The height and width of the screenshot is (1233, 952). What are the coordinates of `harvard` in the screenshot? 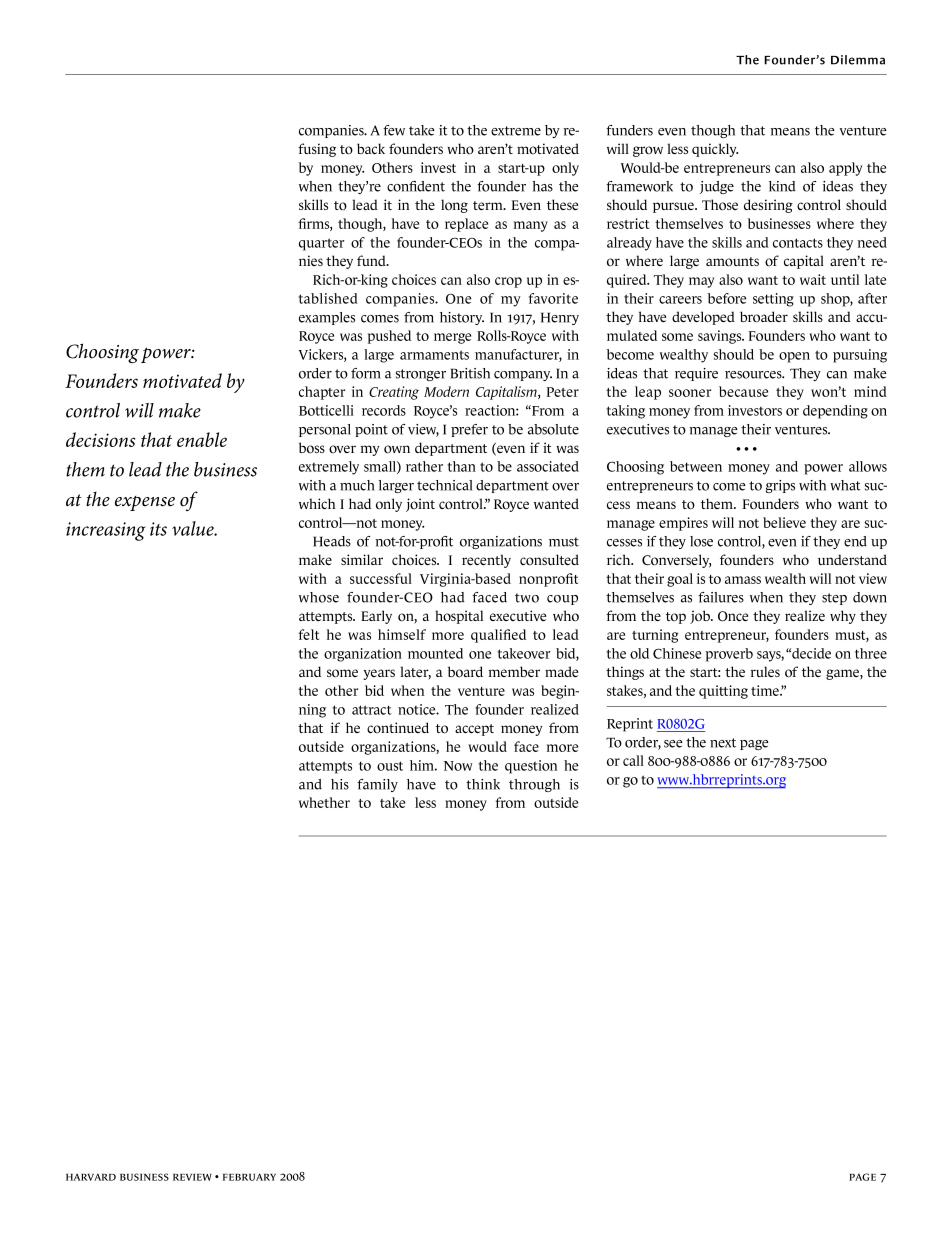 It's located at (91, 1177).
